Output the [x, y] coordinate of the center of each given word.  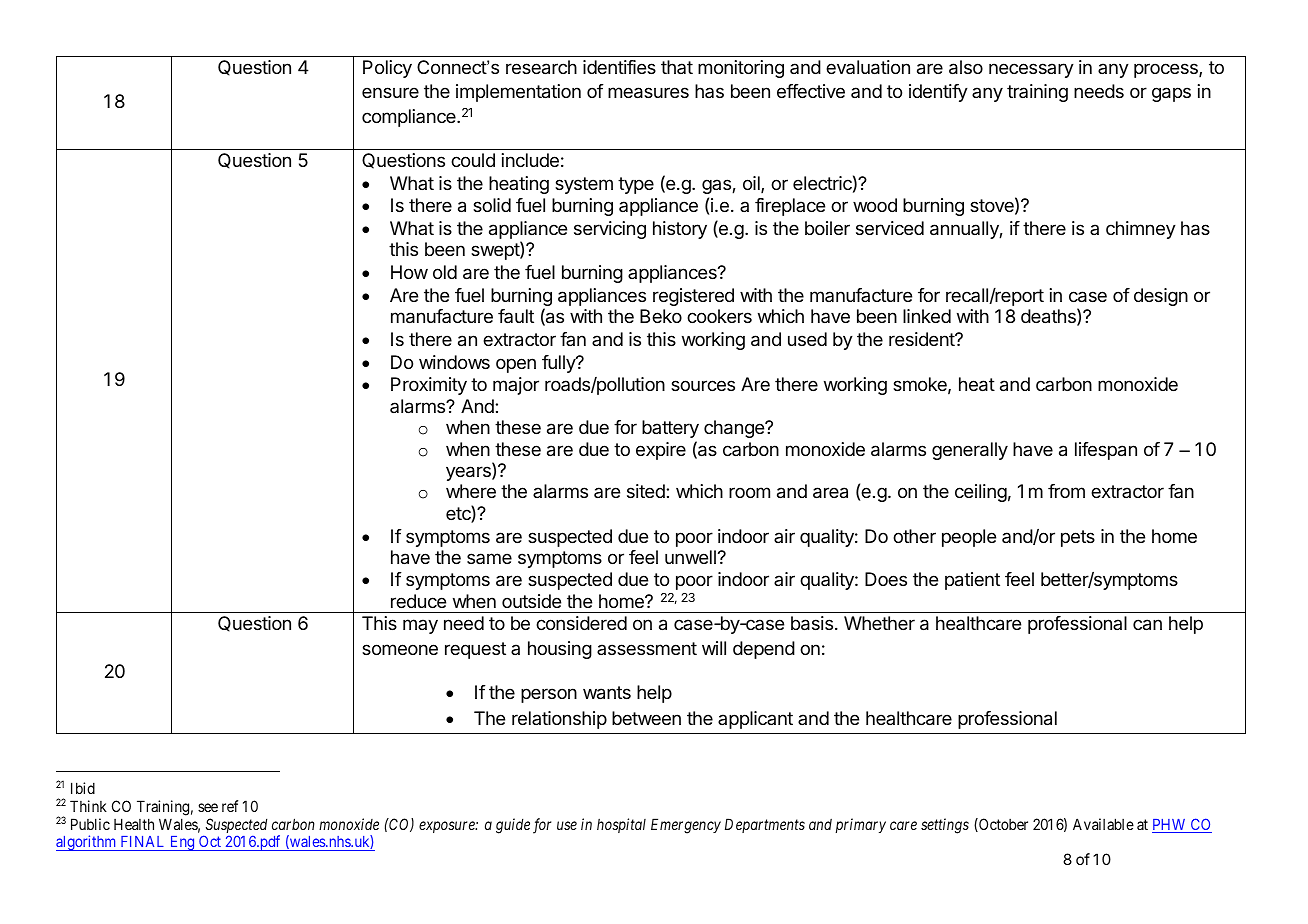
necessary [1031, 70]
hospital [621, 825]
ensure [390, 92]
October [1002, 825]
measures [648, 93]
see [208, 807]
